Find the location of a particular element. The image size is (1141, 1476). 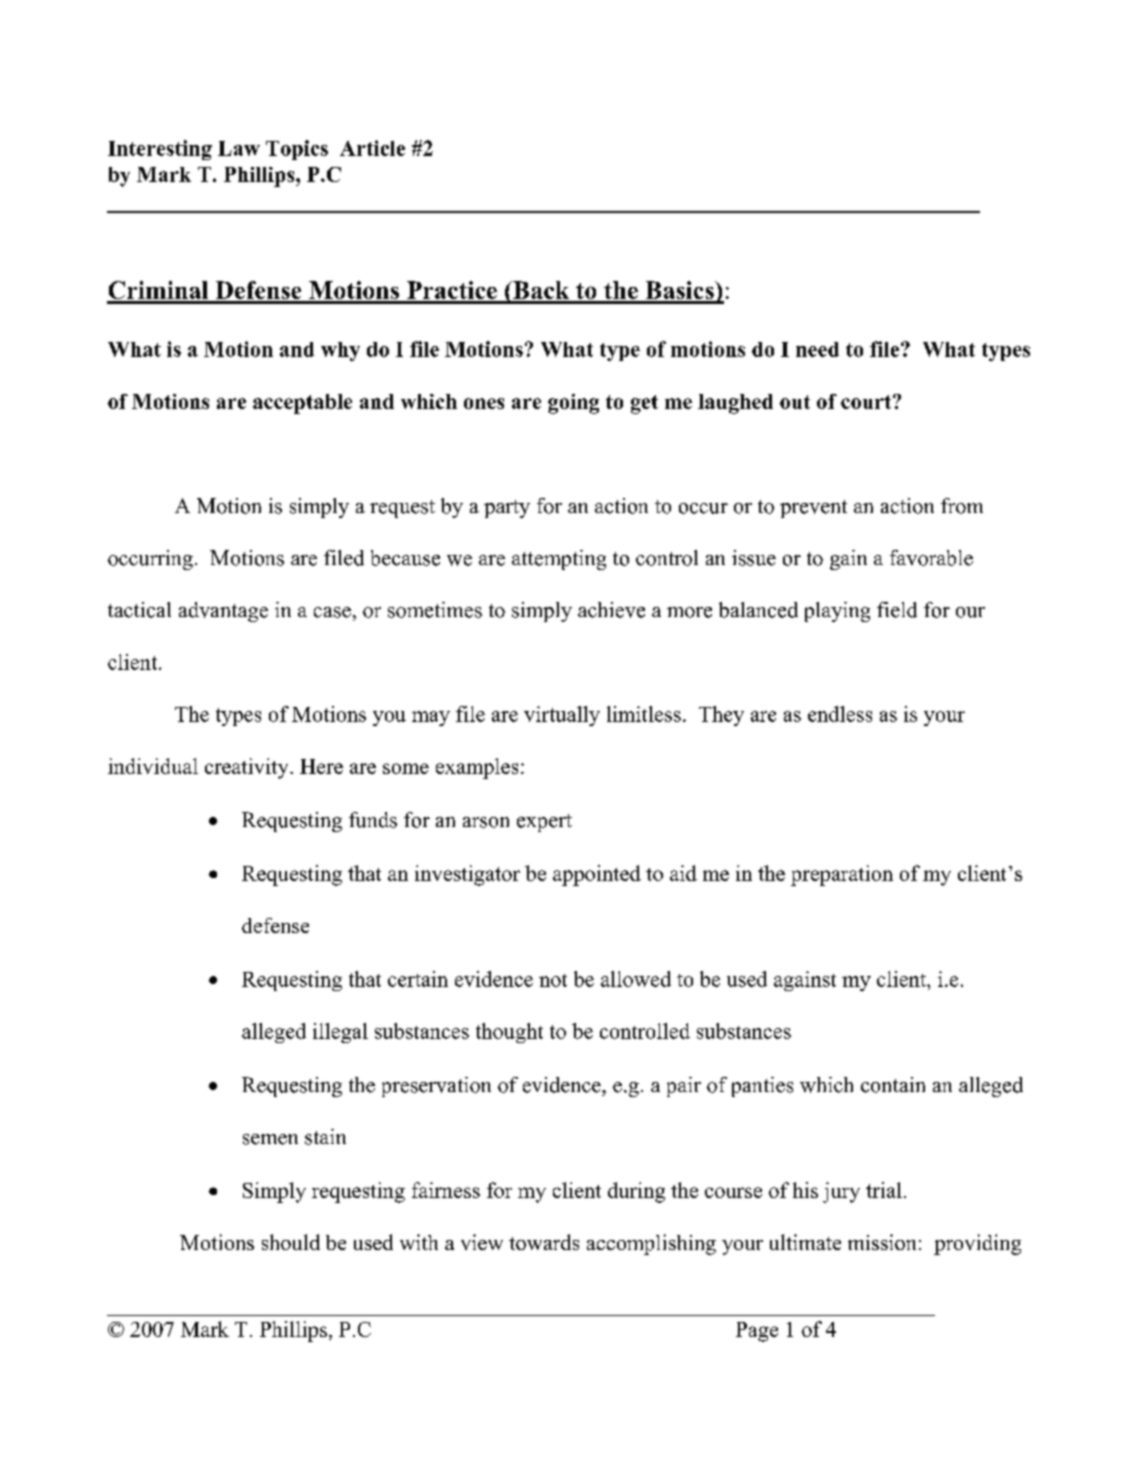

creativity is located at coordinates (248, 768).
